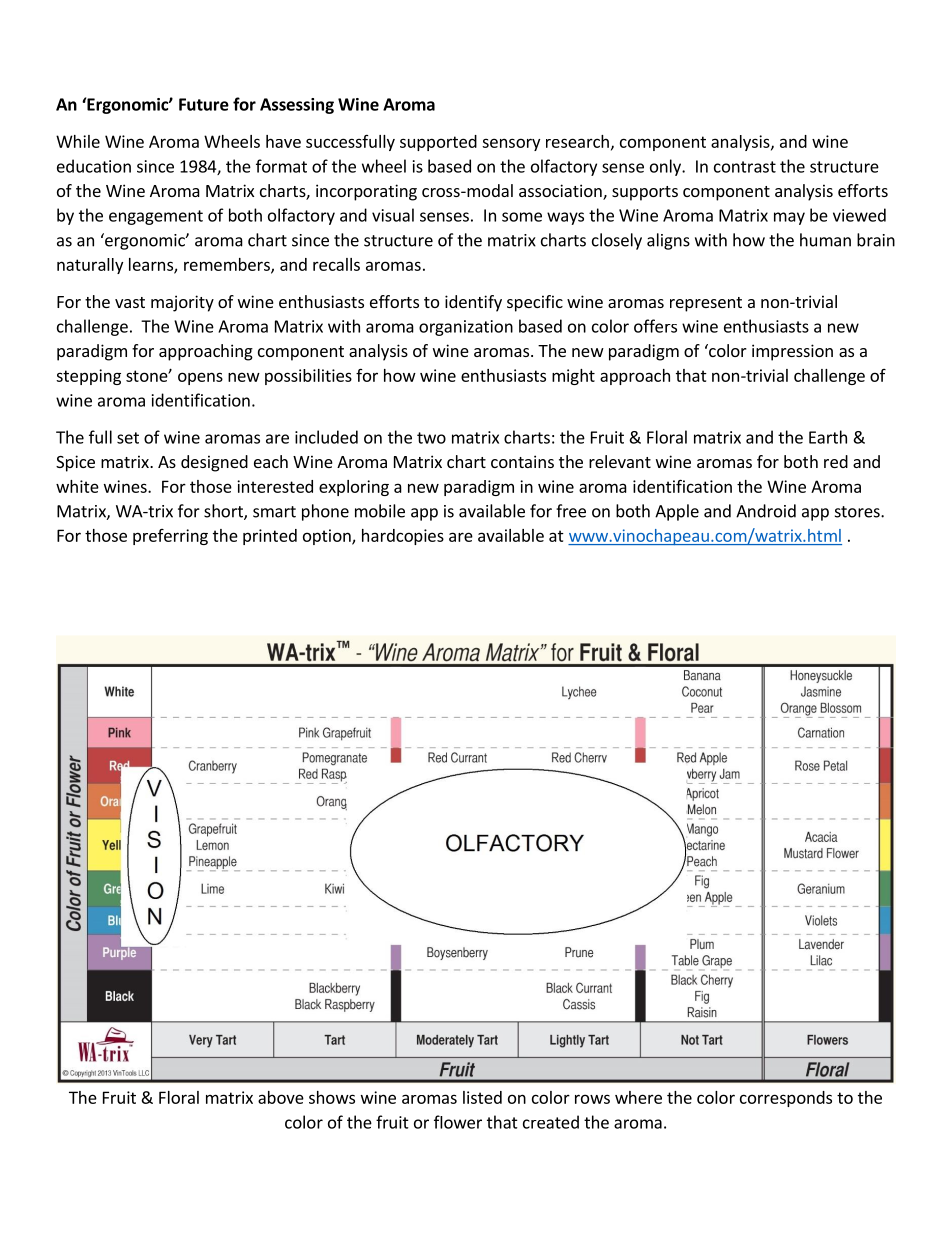 The width and height of the screenshot is (952, 1233). I want to click on preferring, so click(170, 537).
